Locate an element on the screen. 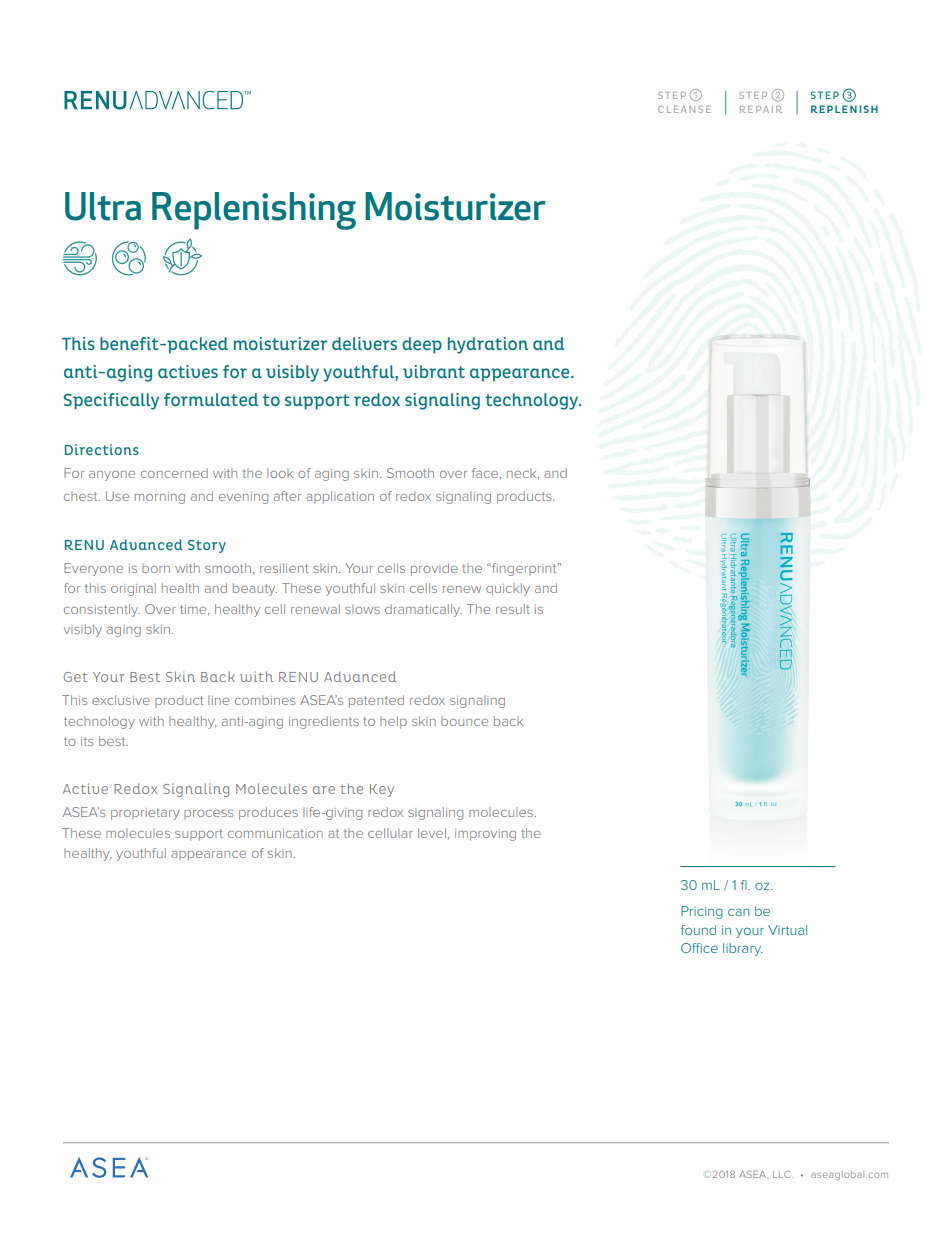 The image size is (952, 1233). level is located at coordinates (432, 833).
